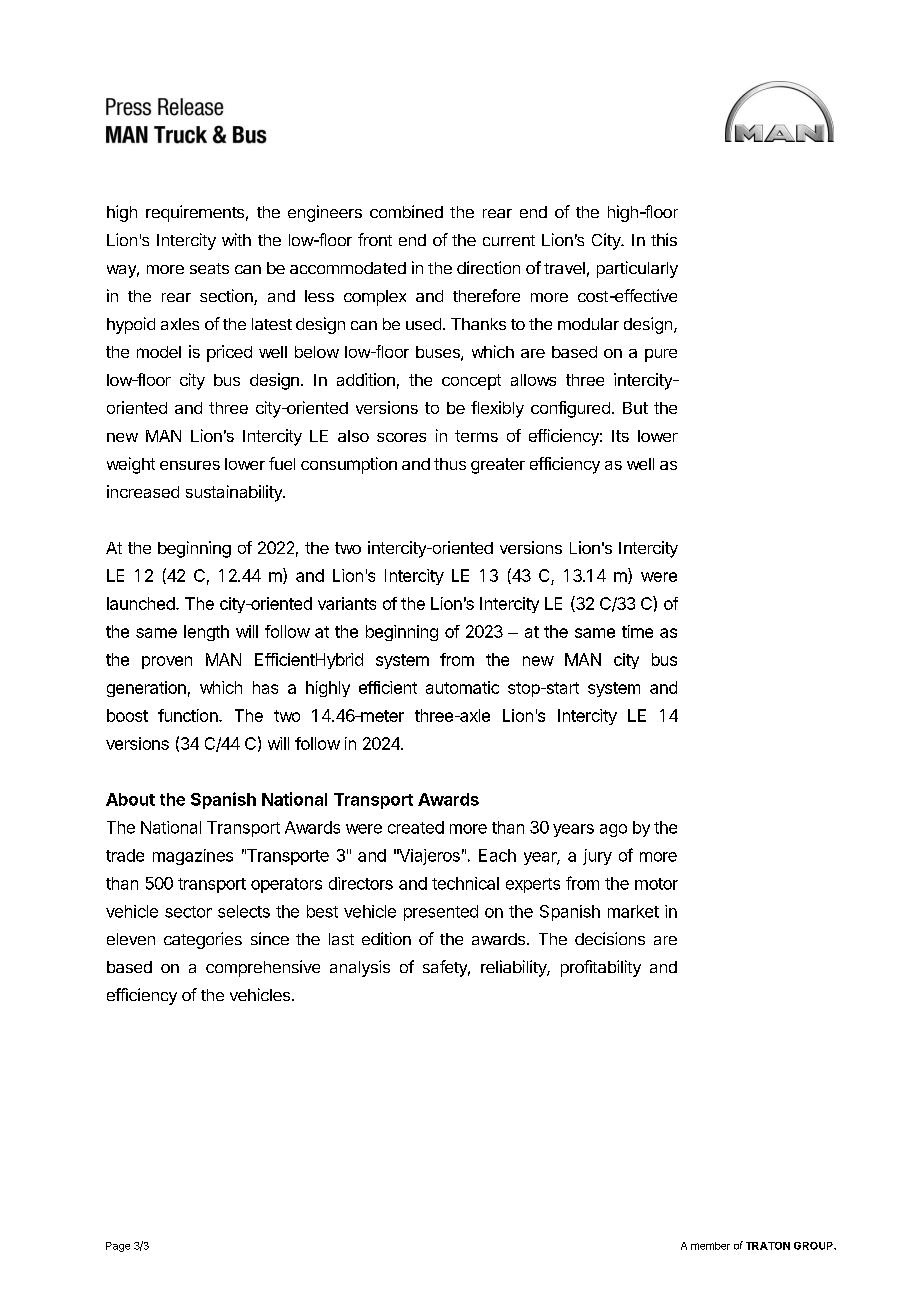  What do you see at coordinates (637, 631) in the document?
I see `time` at bounding box center [637, 631].
